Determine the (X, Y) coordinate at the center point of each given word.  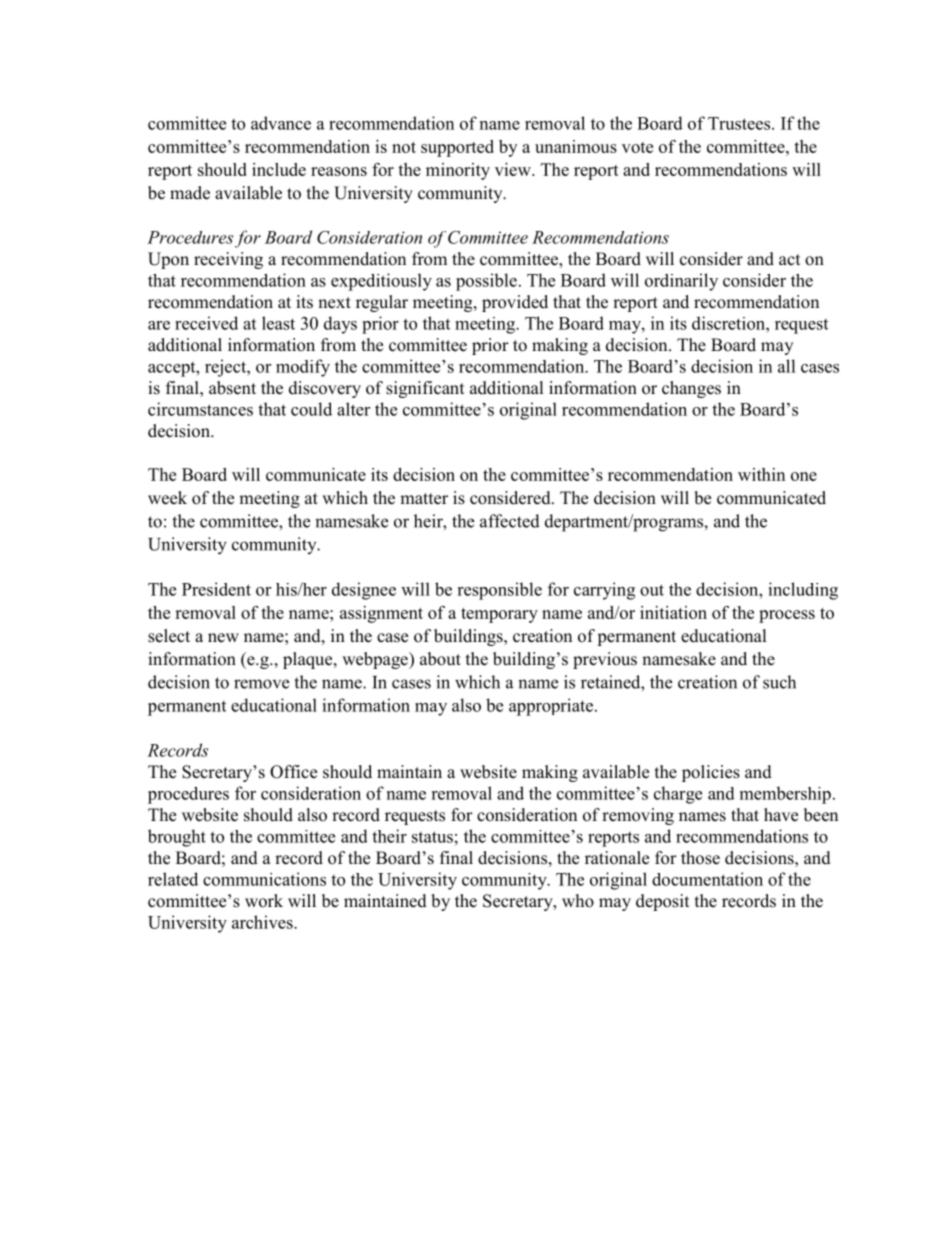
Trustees (740, 123)
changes (691, 389)
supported (457, 148)
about (440, 659)
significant (425, 389)
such (779, 682)
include (279, 169)
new (223, 638)
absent (232, 388)
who (578, 901)
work (264, 901)
